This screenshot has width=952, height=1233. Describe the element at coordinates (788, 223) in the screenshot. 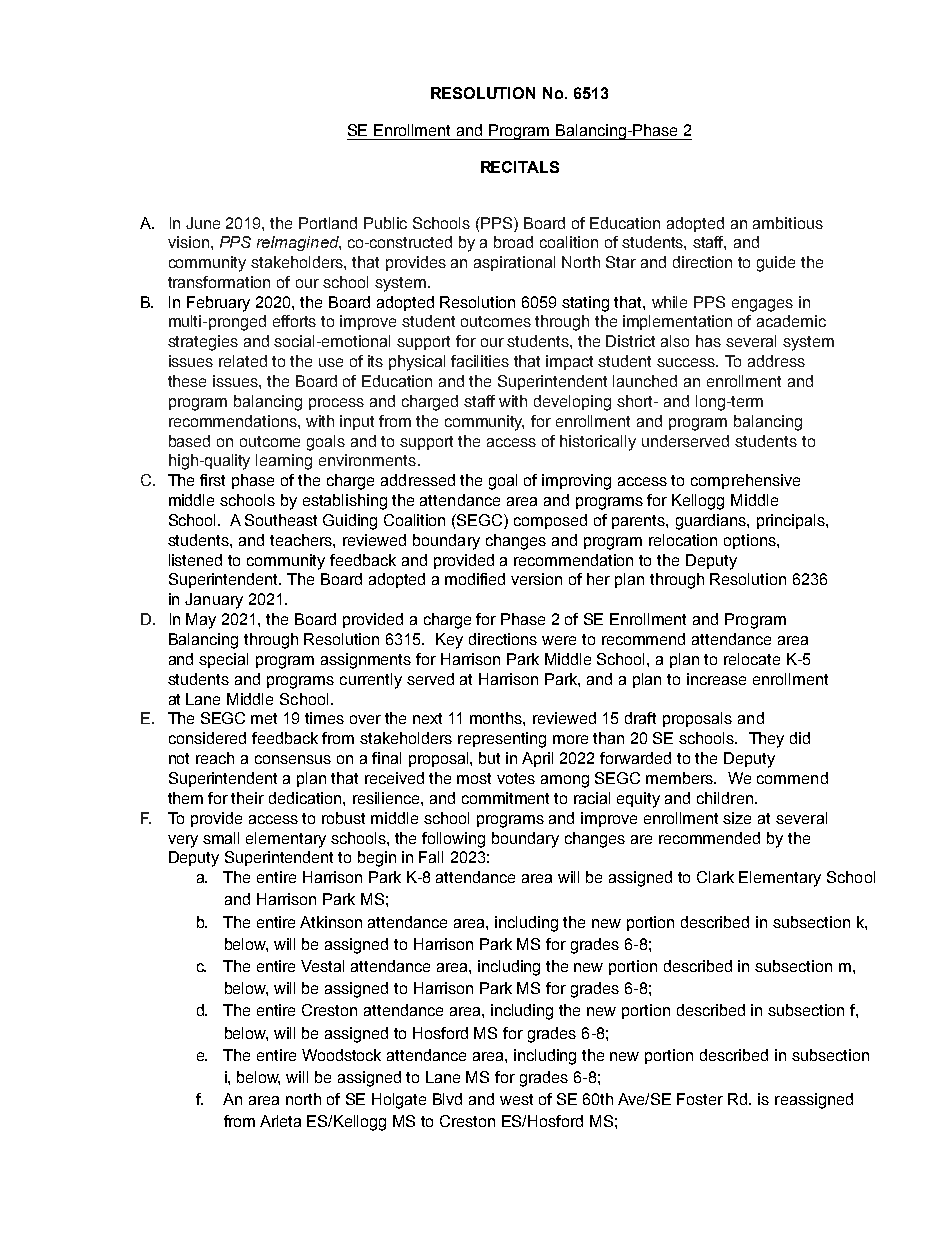

I see `ambitious` at that location.
